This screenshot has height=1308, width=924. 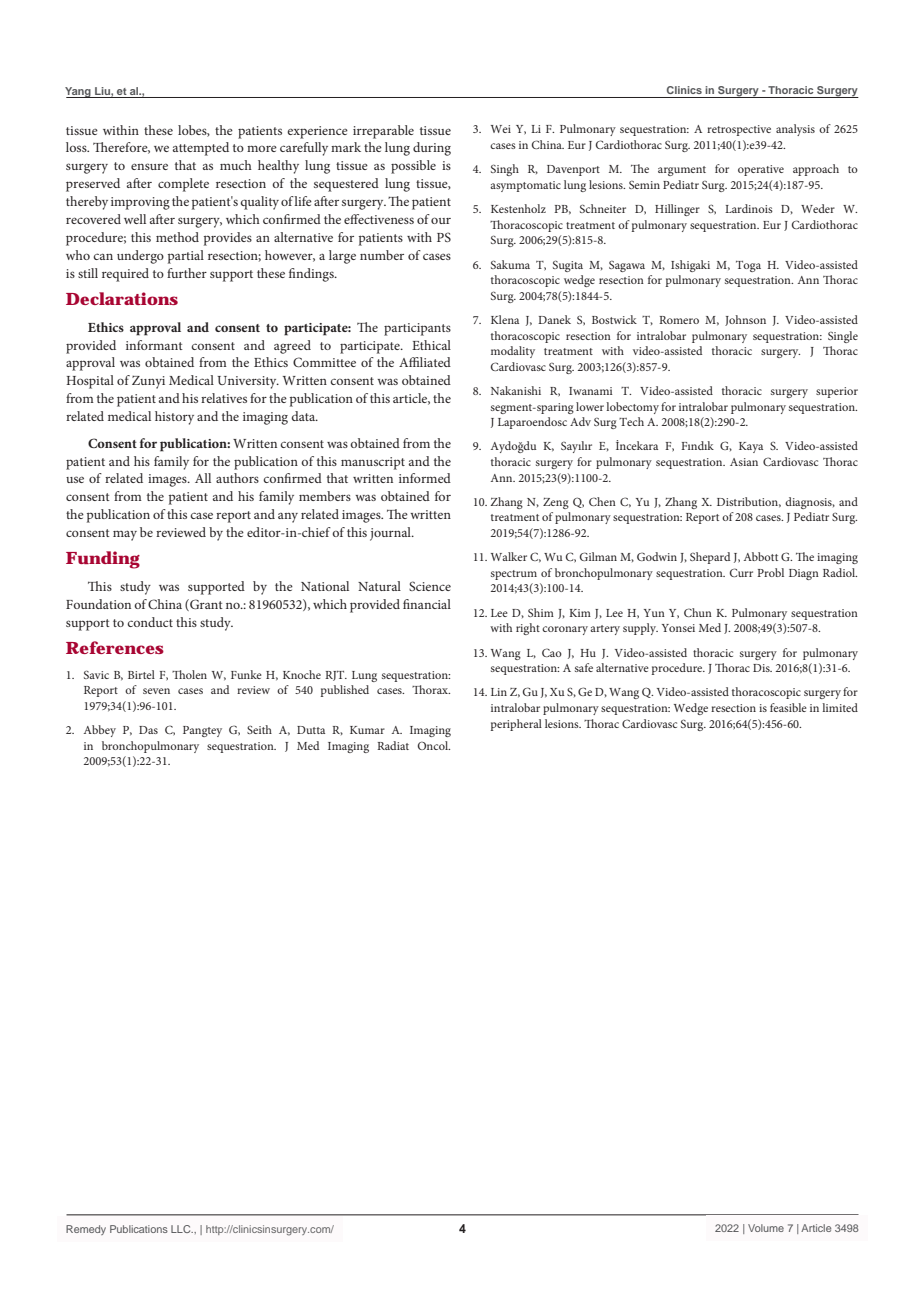 What do you see at coordinates (201, 149) in the screenshot?
I see `attempted` at bounding box center [201, 149].
